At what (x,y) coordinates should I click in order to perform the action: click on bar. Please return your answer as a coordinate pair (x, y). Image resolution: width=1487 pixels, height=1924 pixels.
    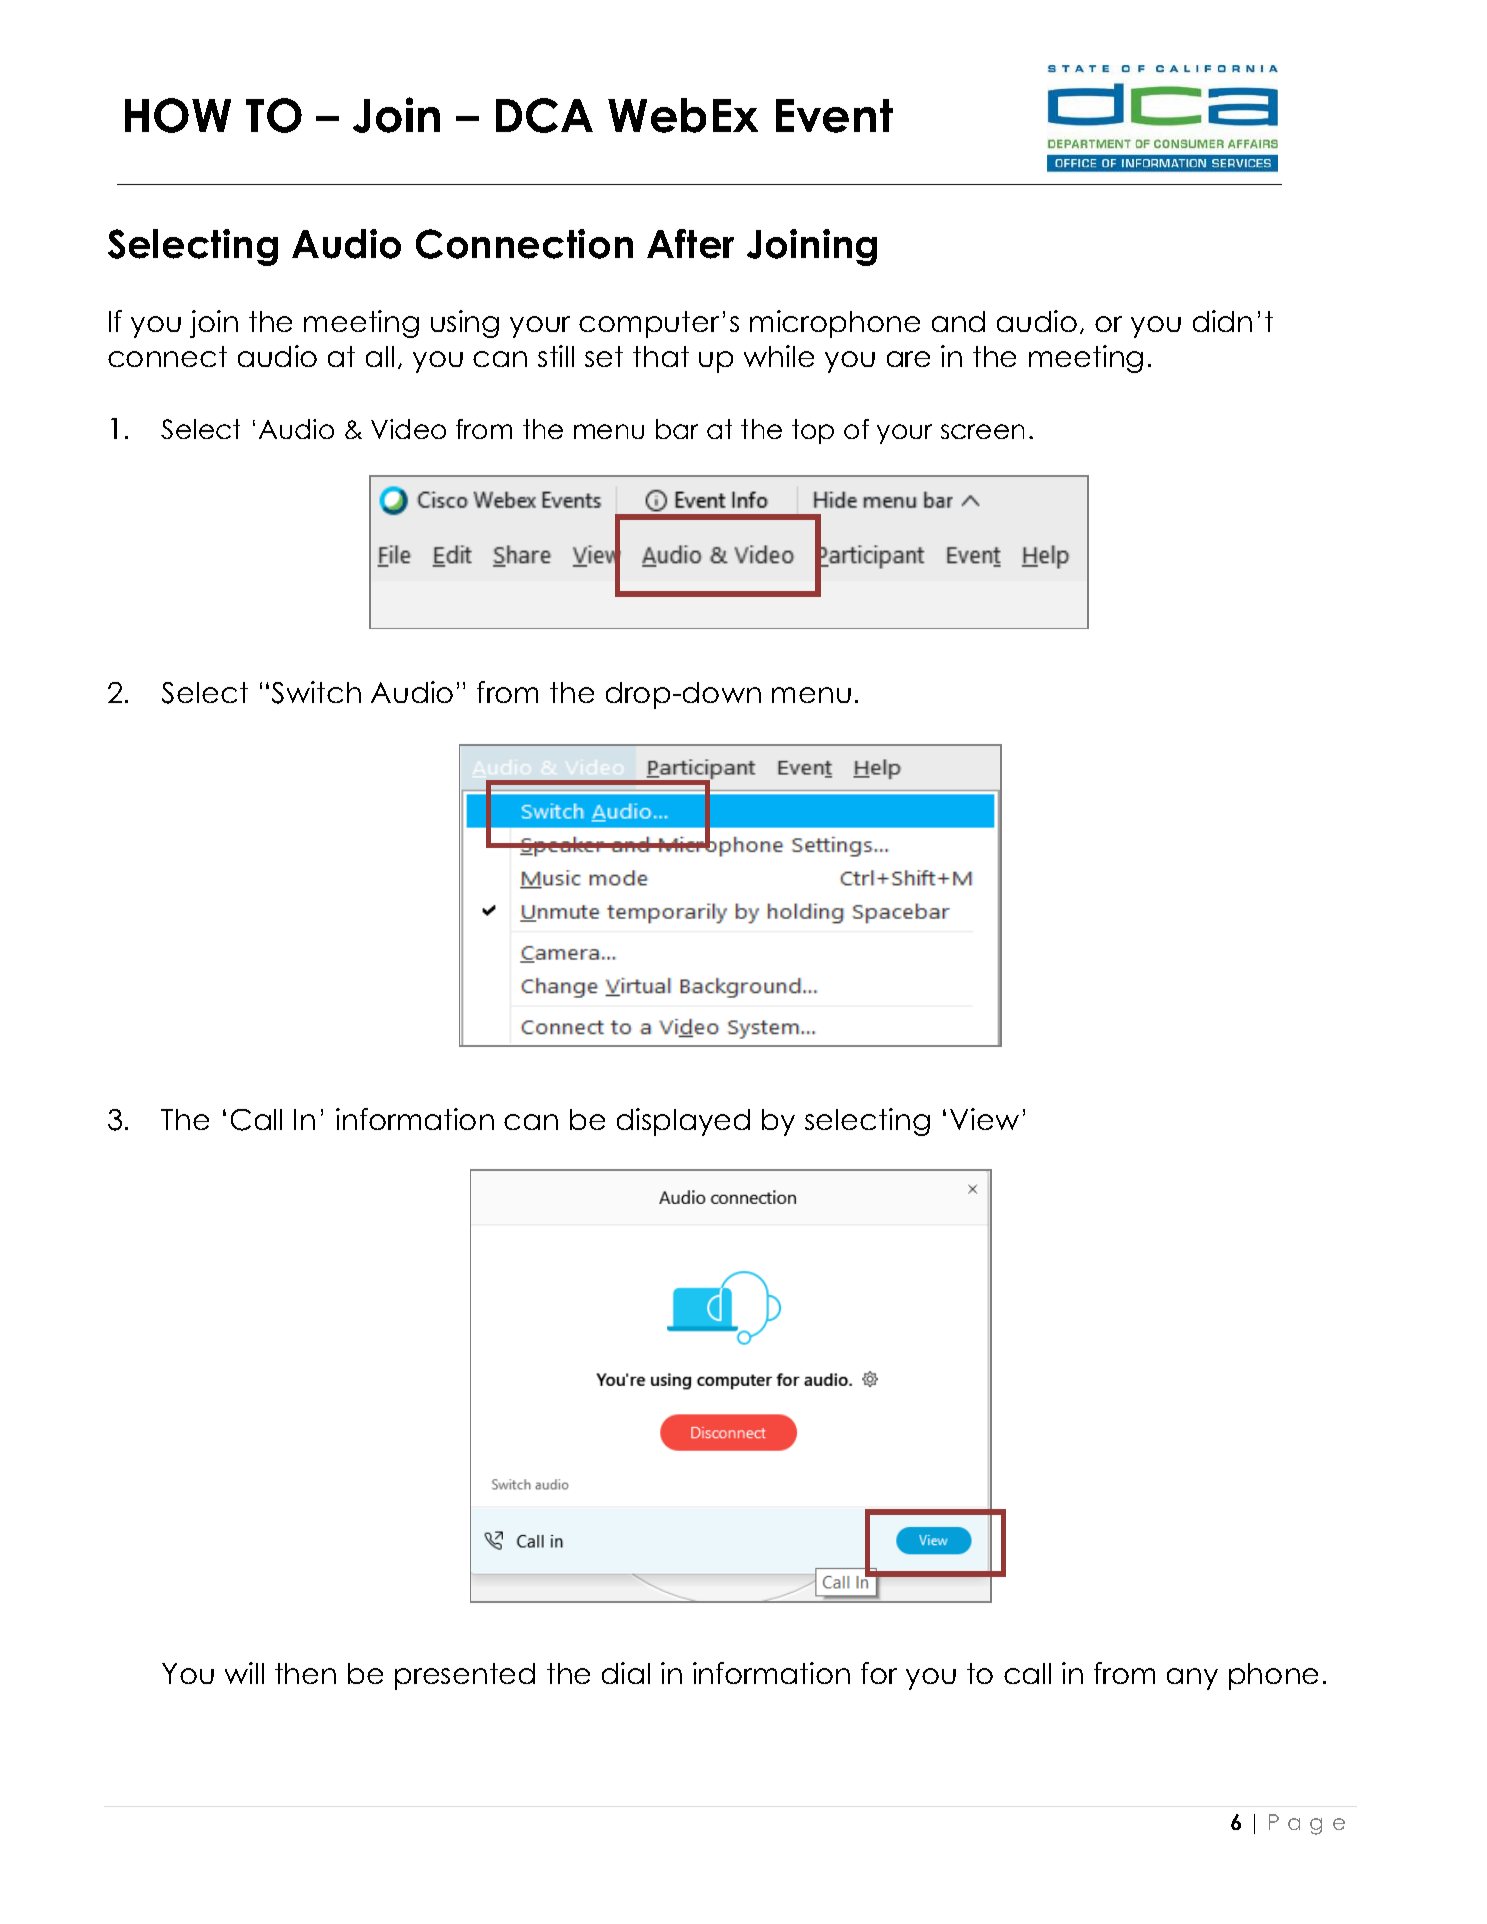
    Looking at the image, I should click on (677, 429).
